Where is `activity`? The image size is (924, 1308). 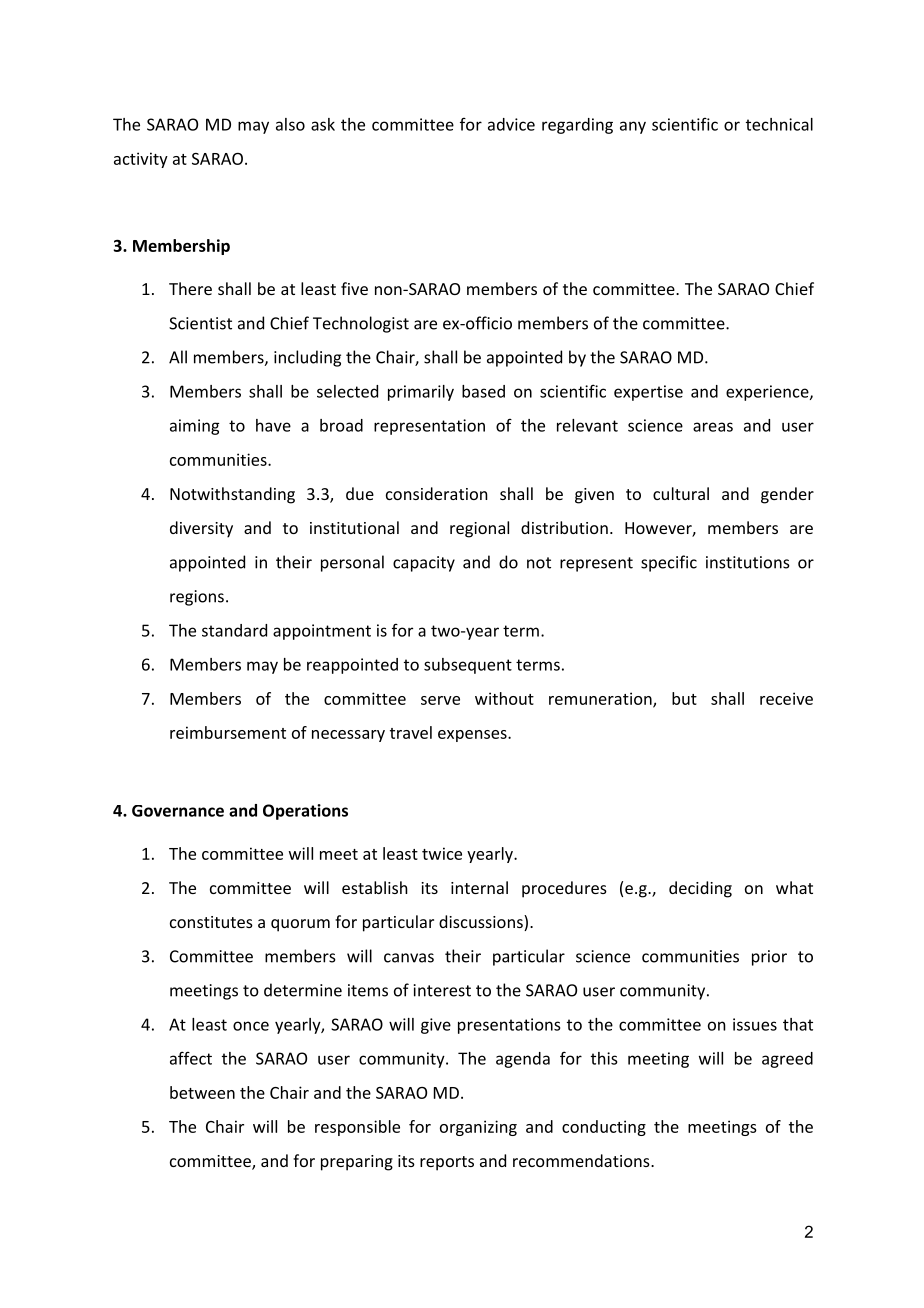 activity is located at coordinates (141, 160).
